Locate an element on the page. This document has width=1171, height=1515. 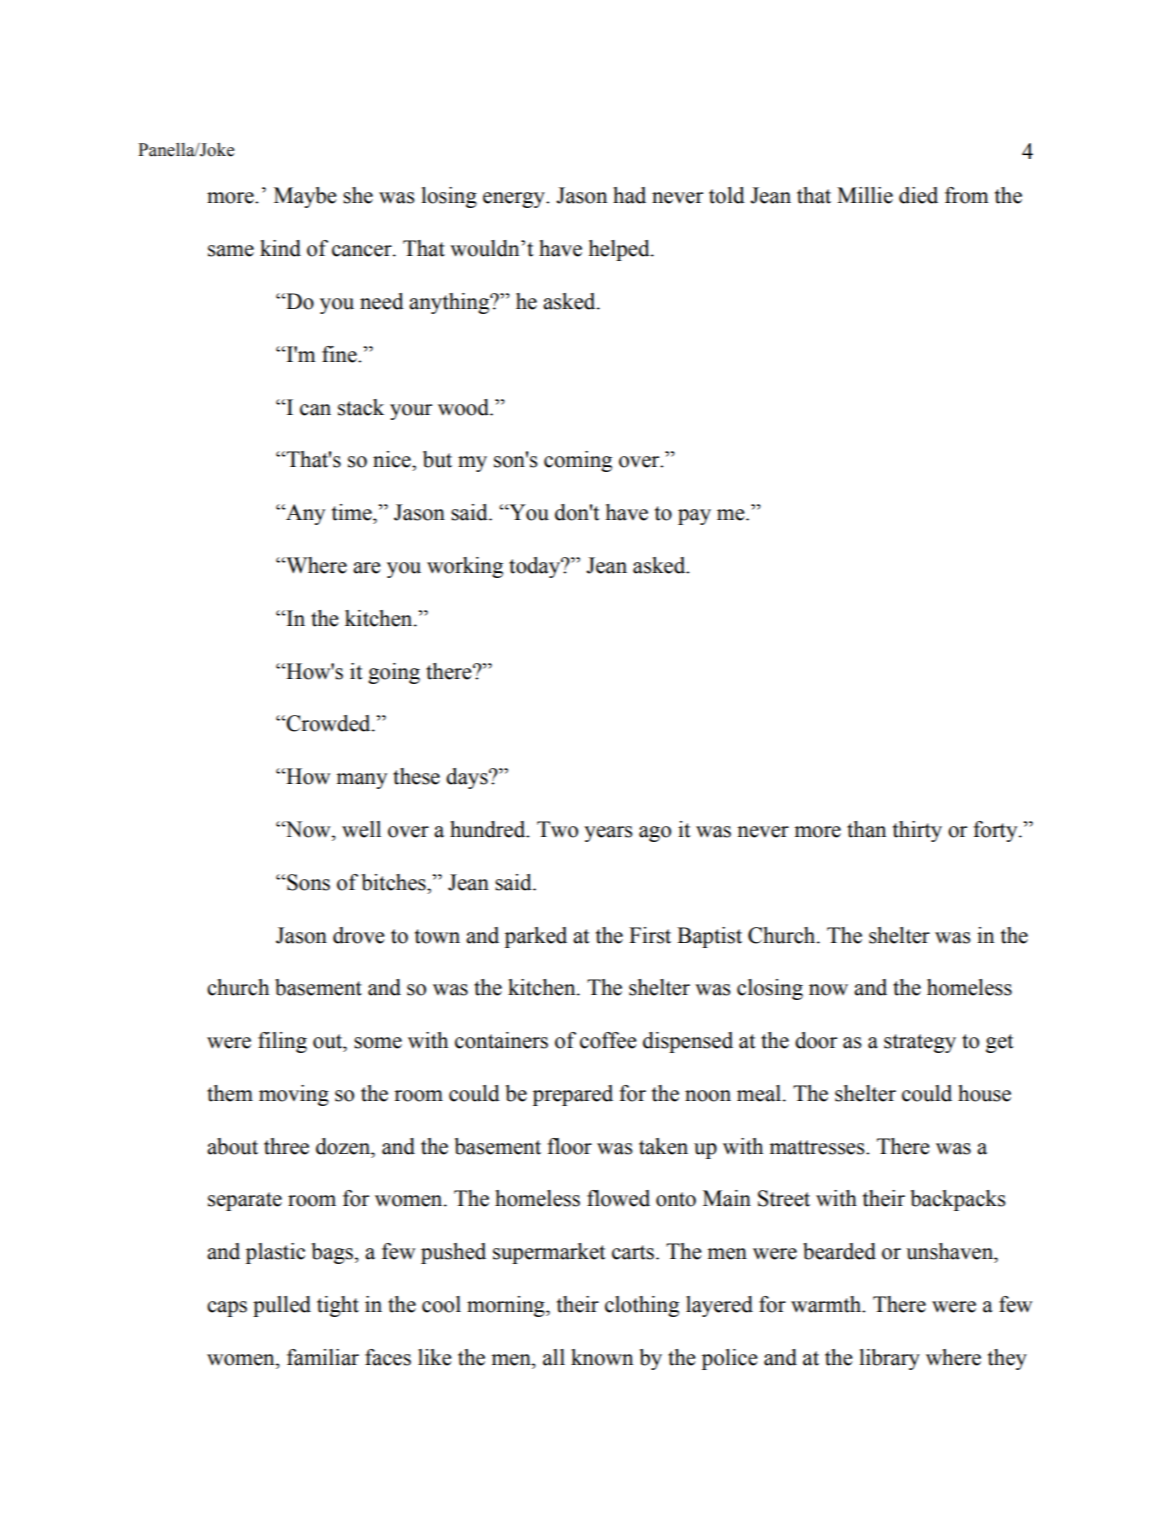
helped is located at coordinates (620, 250).
